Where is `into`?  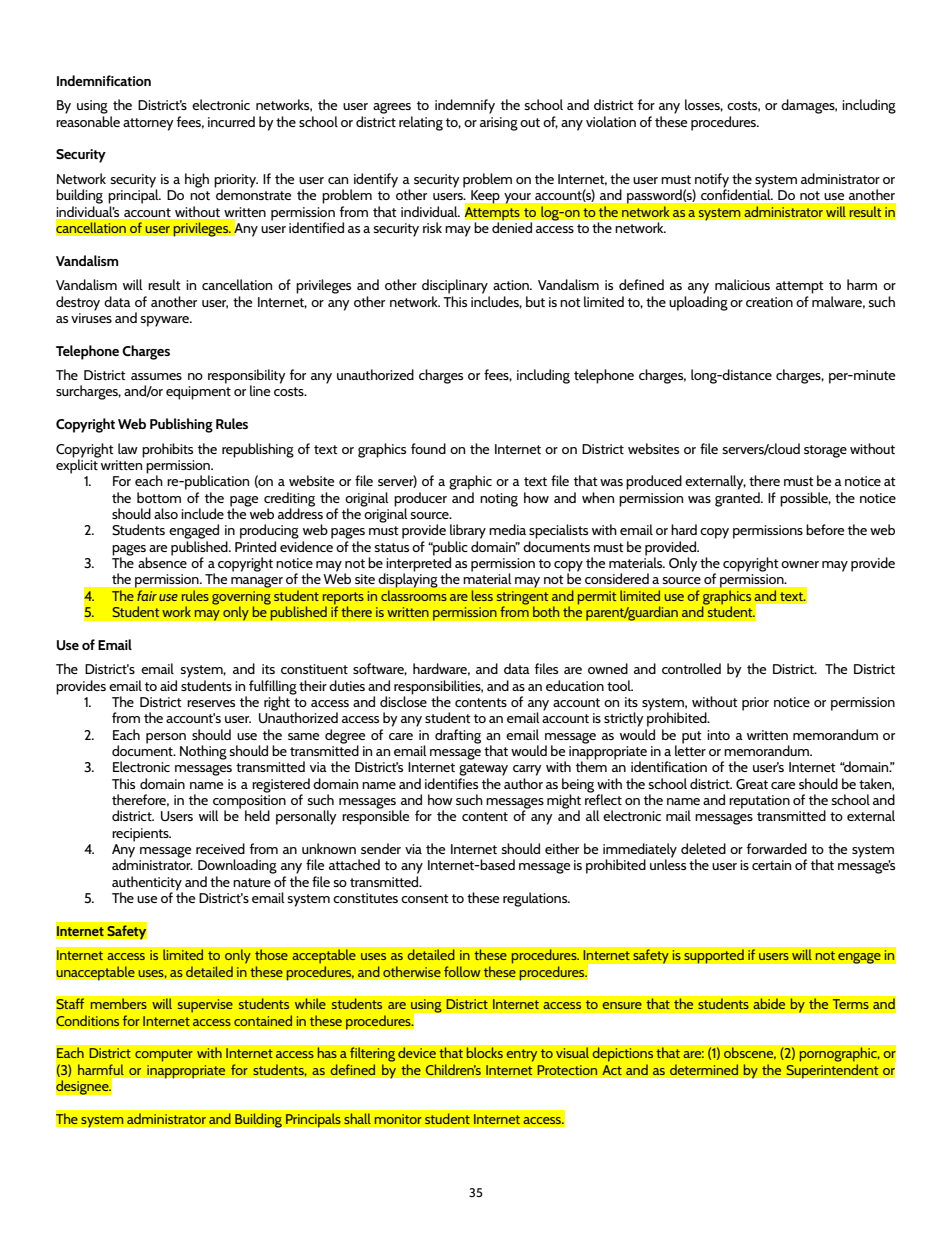
into is located at coordinates (718, 735).
